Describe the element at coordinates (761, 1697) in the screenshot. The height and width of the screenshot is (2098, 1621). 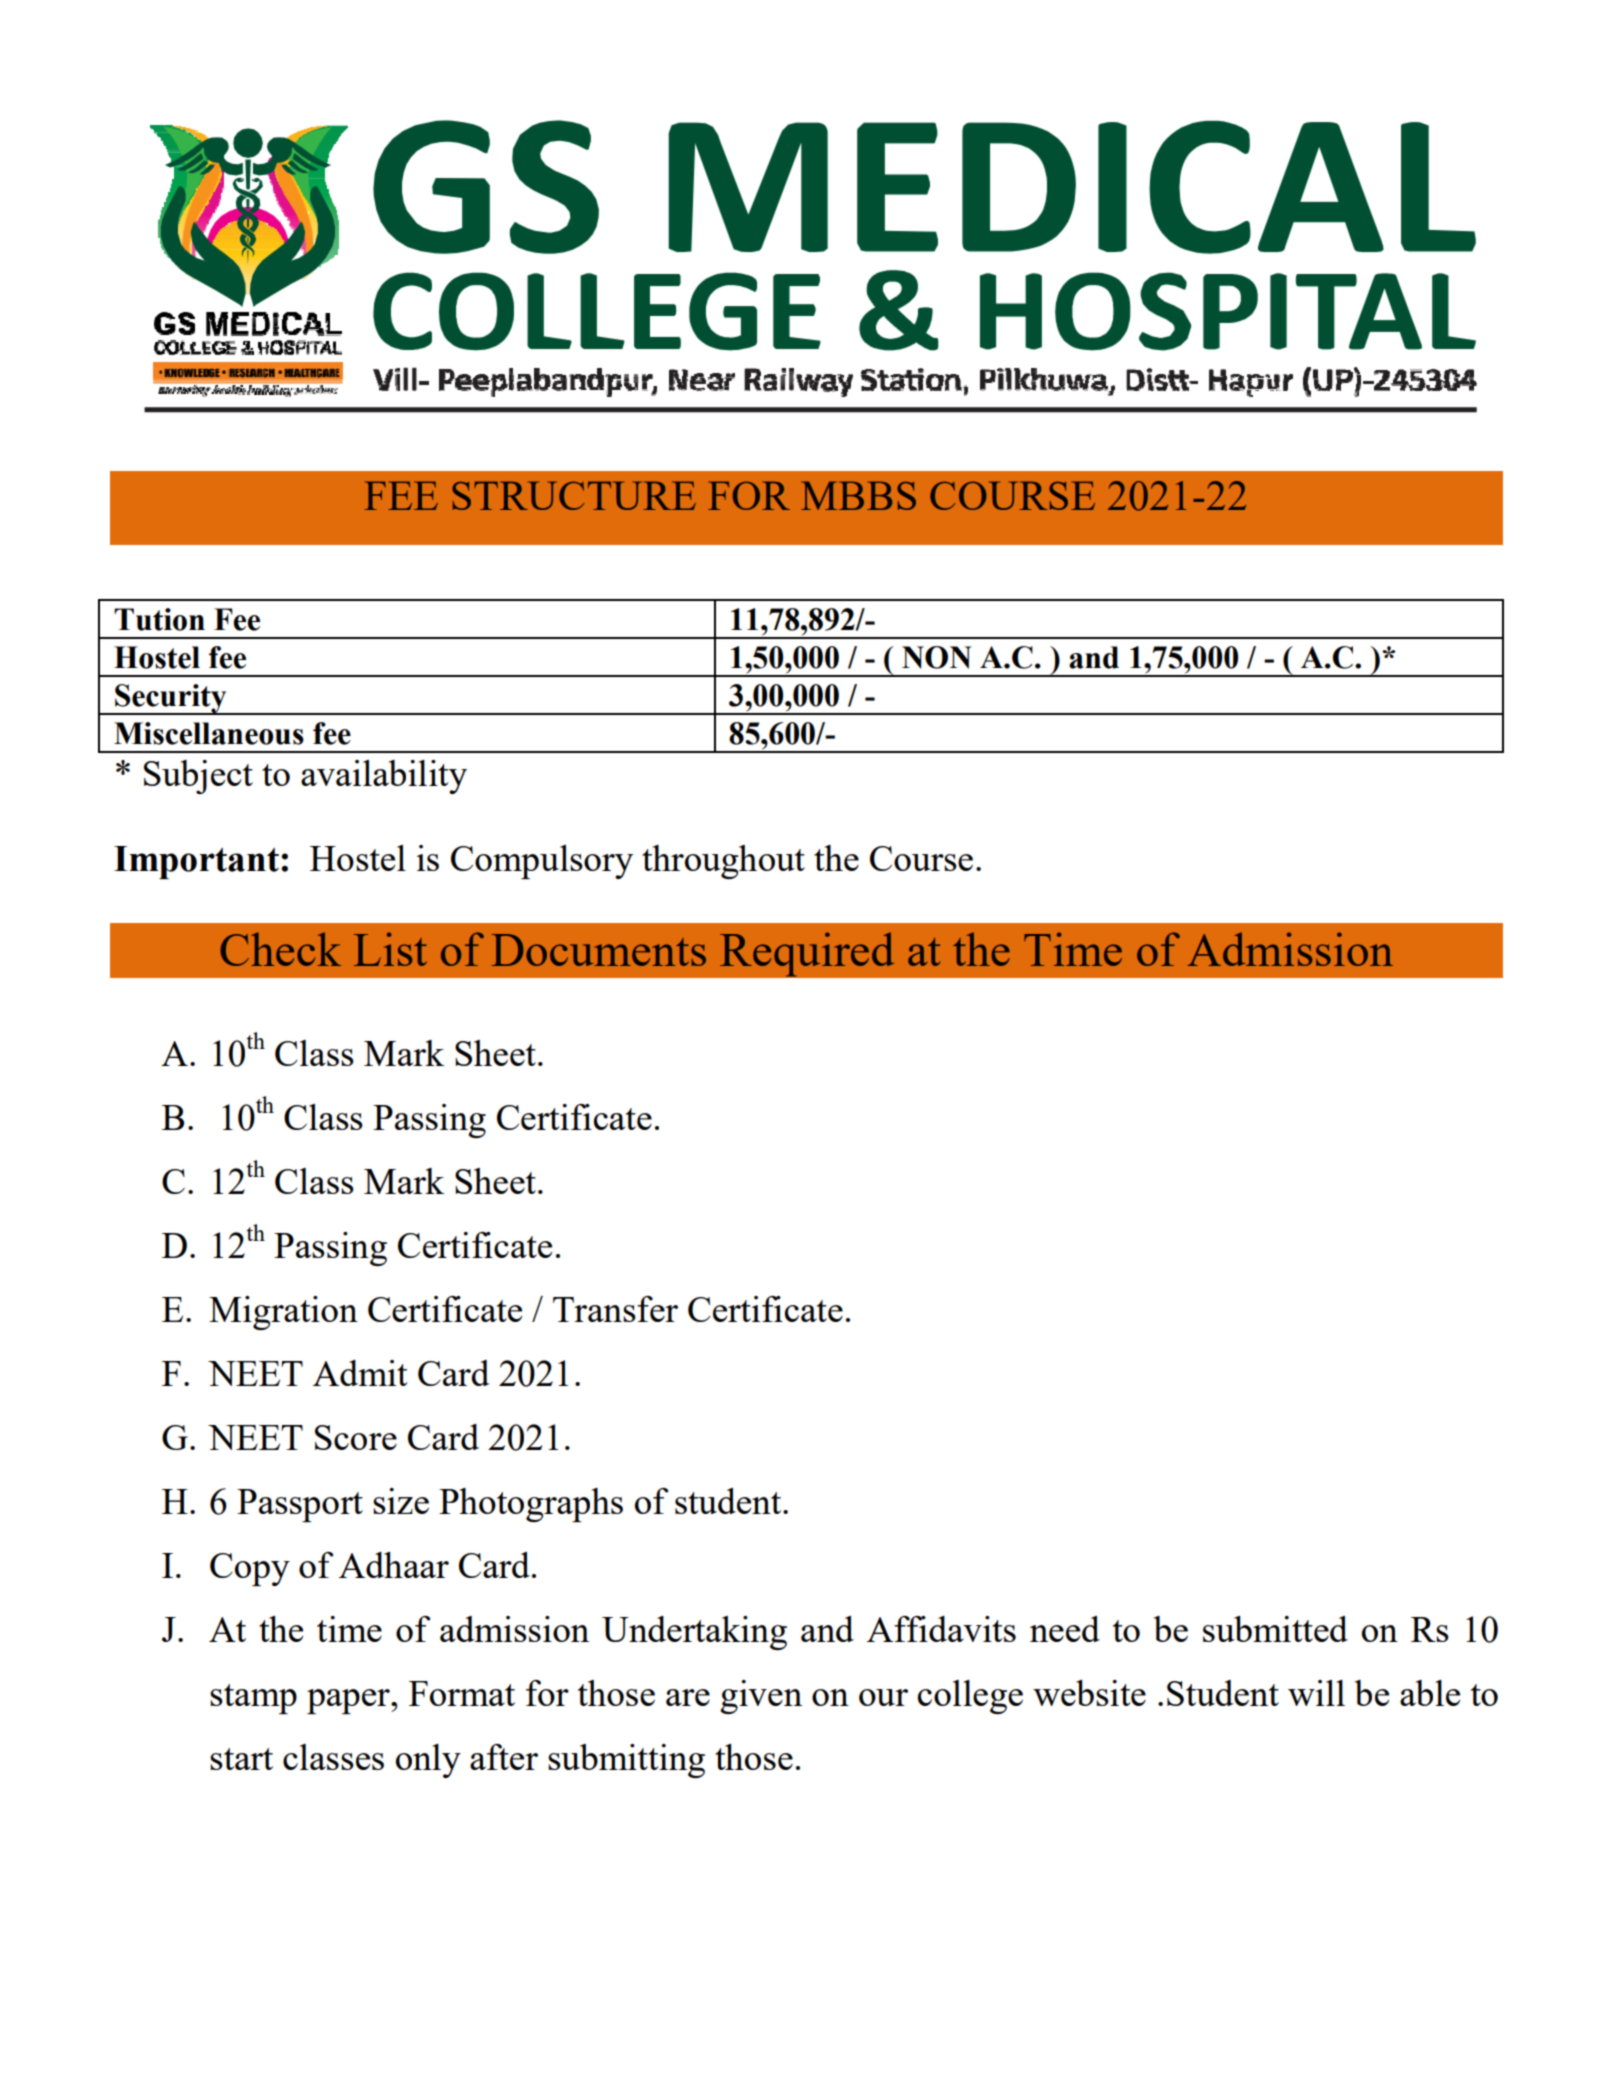
I see `given` at that location.
